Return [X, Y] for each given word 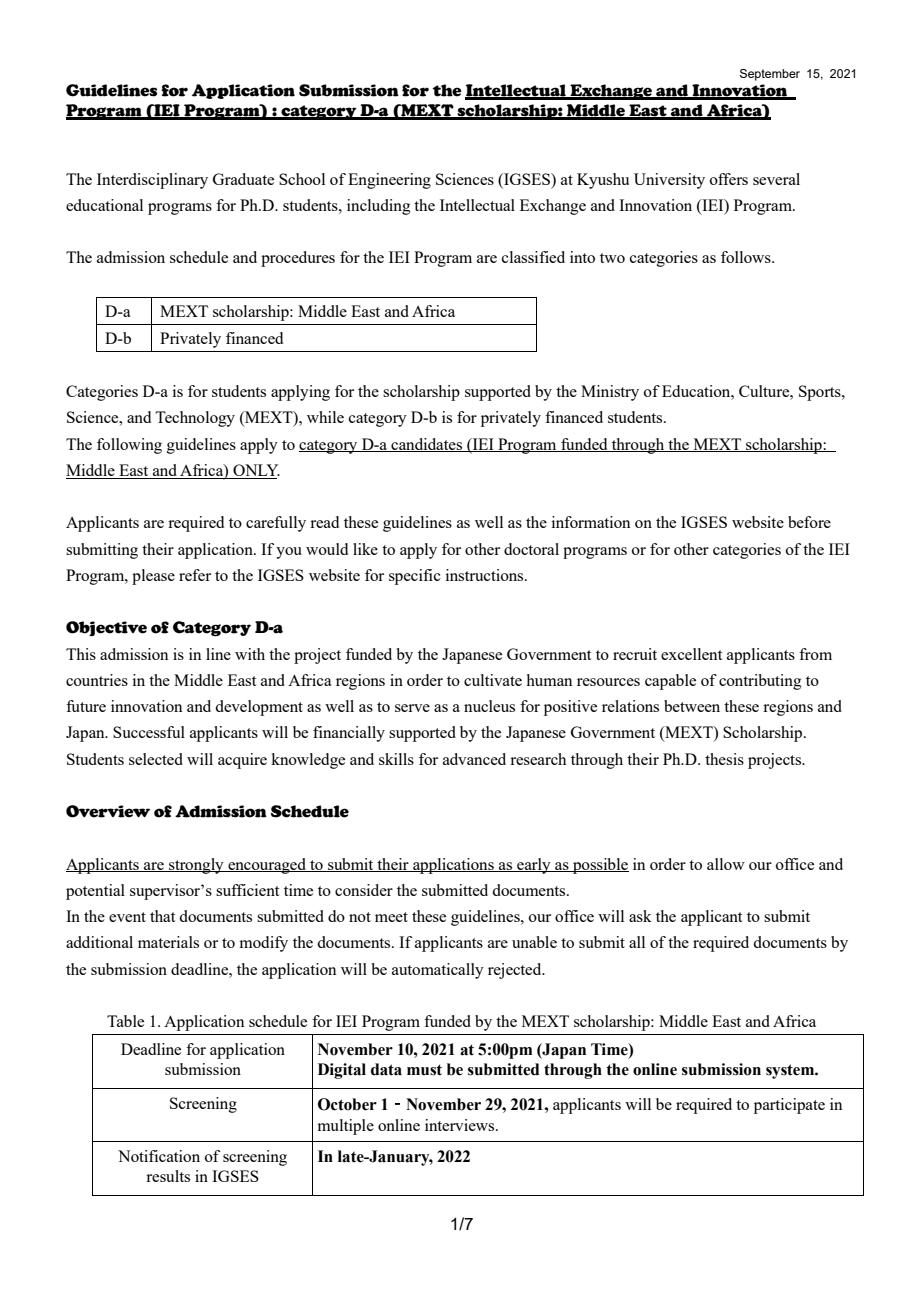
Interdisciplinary [152, 181]
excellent [691, 654]
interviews [461, 1125]
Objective [106, 628]
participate [789, 1106]
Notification [159, 1156]
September [770, 75]
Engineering [389, 181]
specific [415, 577]
